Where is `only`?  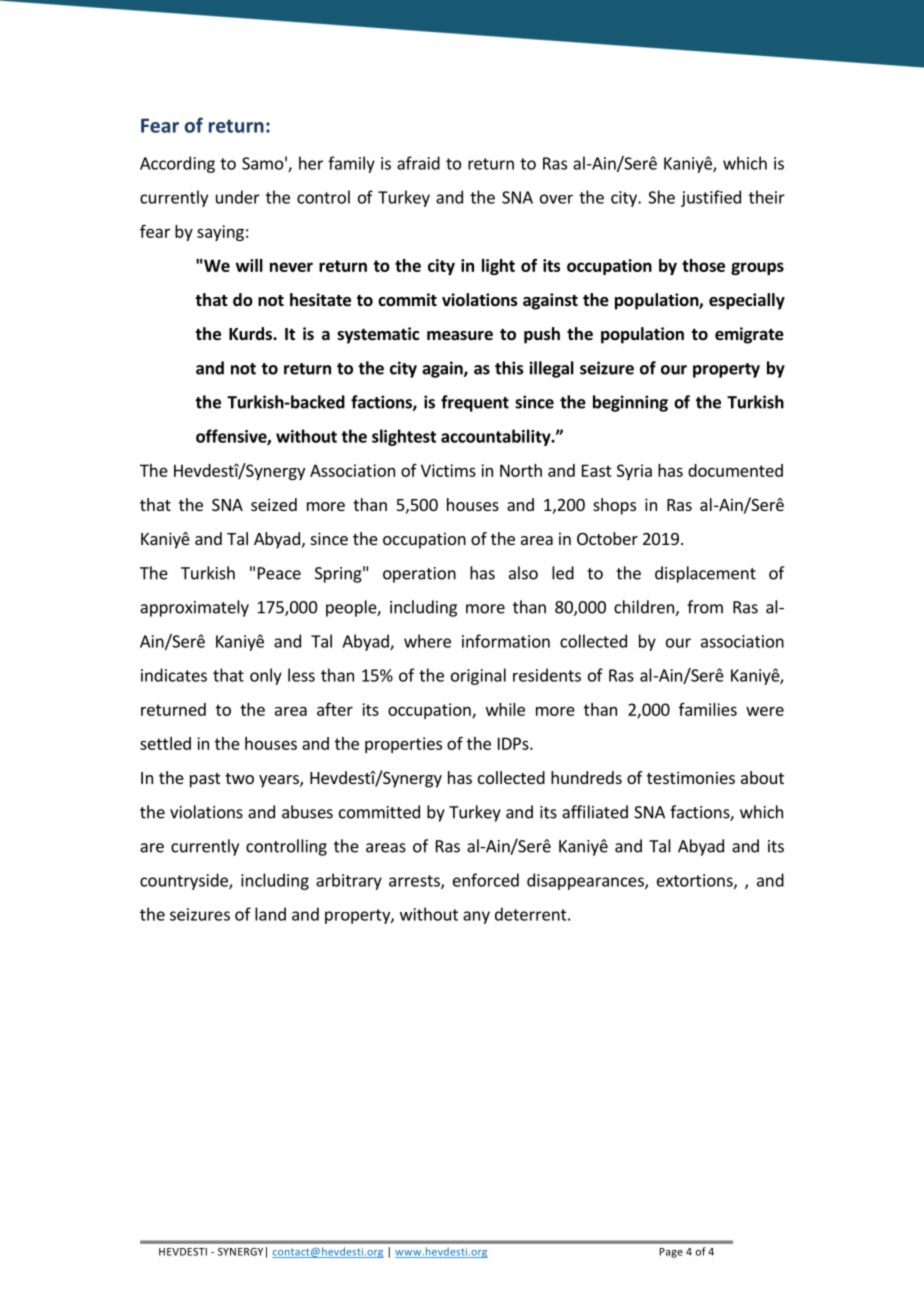 only is located at coordinates (266, 676).
